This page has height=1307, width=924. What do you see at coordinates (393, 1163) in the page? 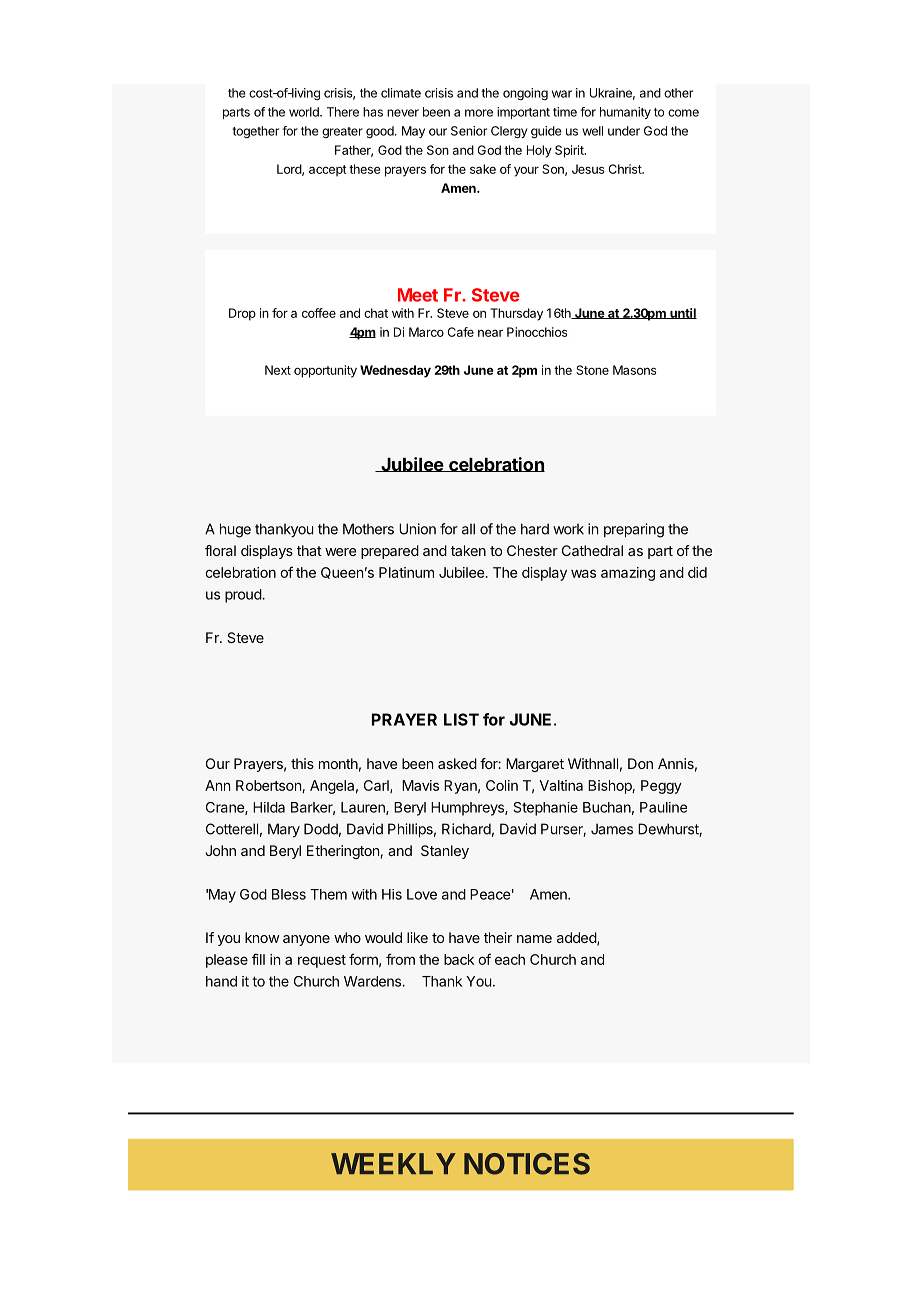
I see `WEEKLY` at bounding box center [393, 1163].
